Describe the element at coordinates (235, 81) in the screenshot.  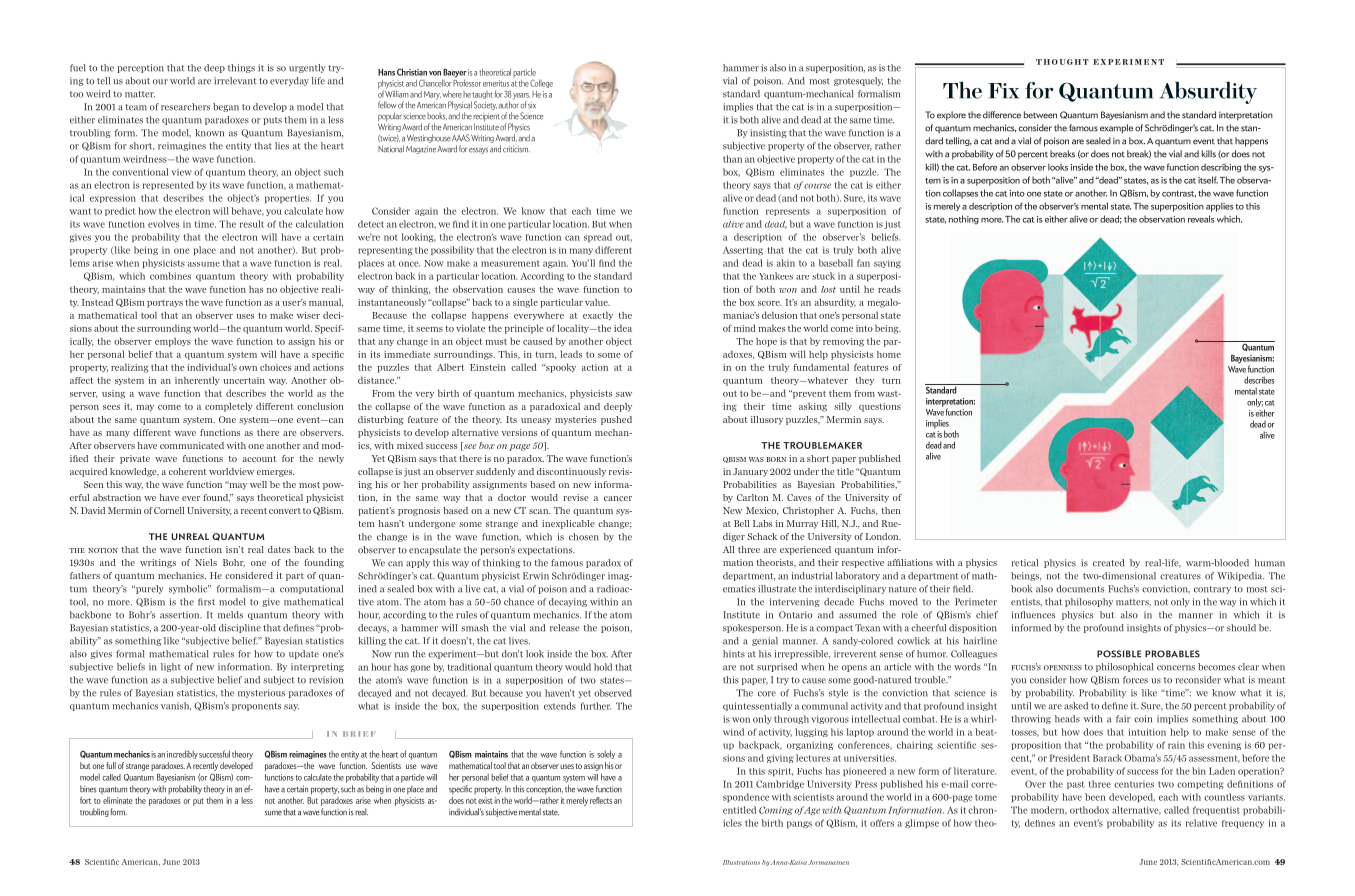
I see `irrelevant` at that location.
